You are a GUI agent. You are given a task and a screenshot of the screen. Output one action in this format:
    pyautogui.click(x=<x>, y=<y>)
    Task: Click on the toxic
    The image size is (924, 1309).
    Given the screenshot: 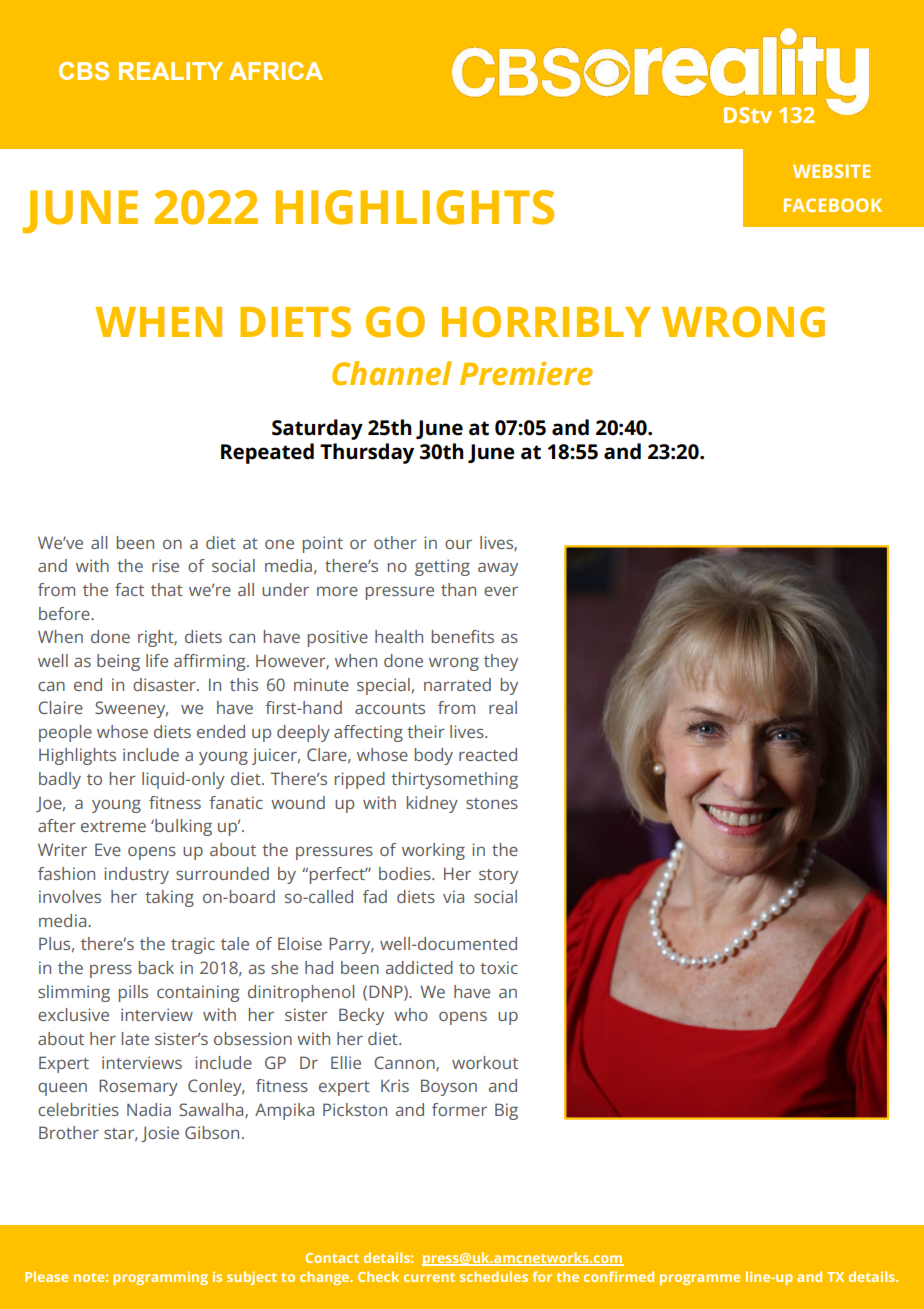 What is the action you would take?
    pyautogui.click(x=499, y=967)
